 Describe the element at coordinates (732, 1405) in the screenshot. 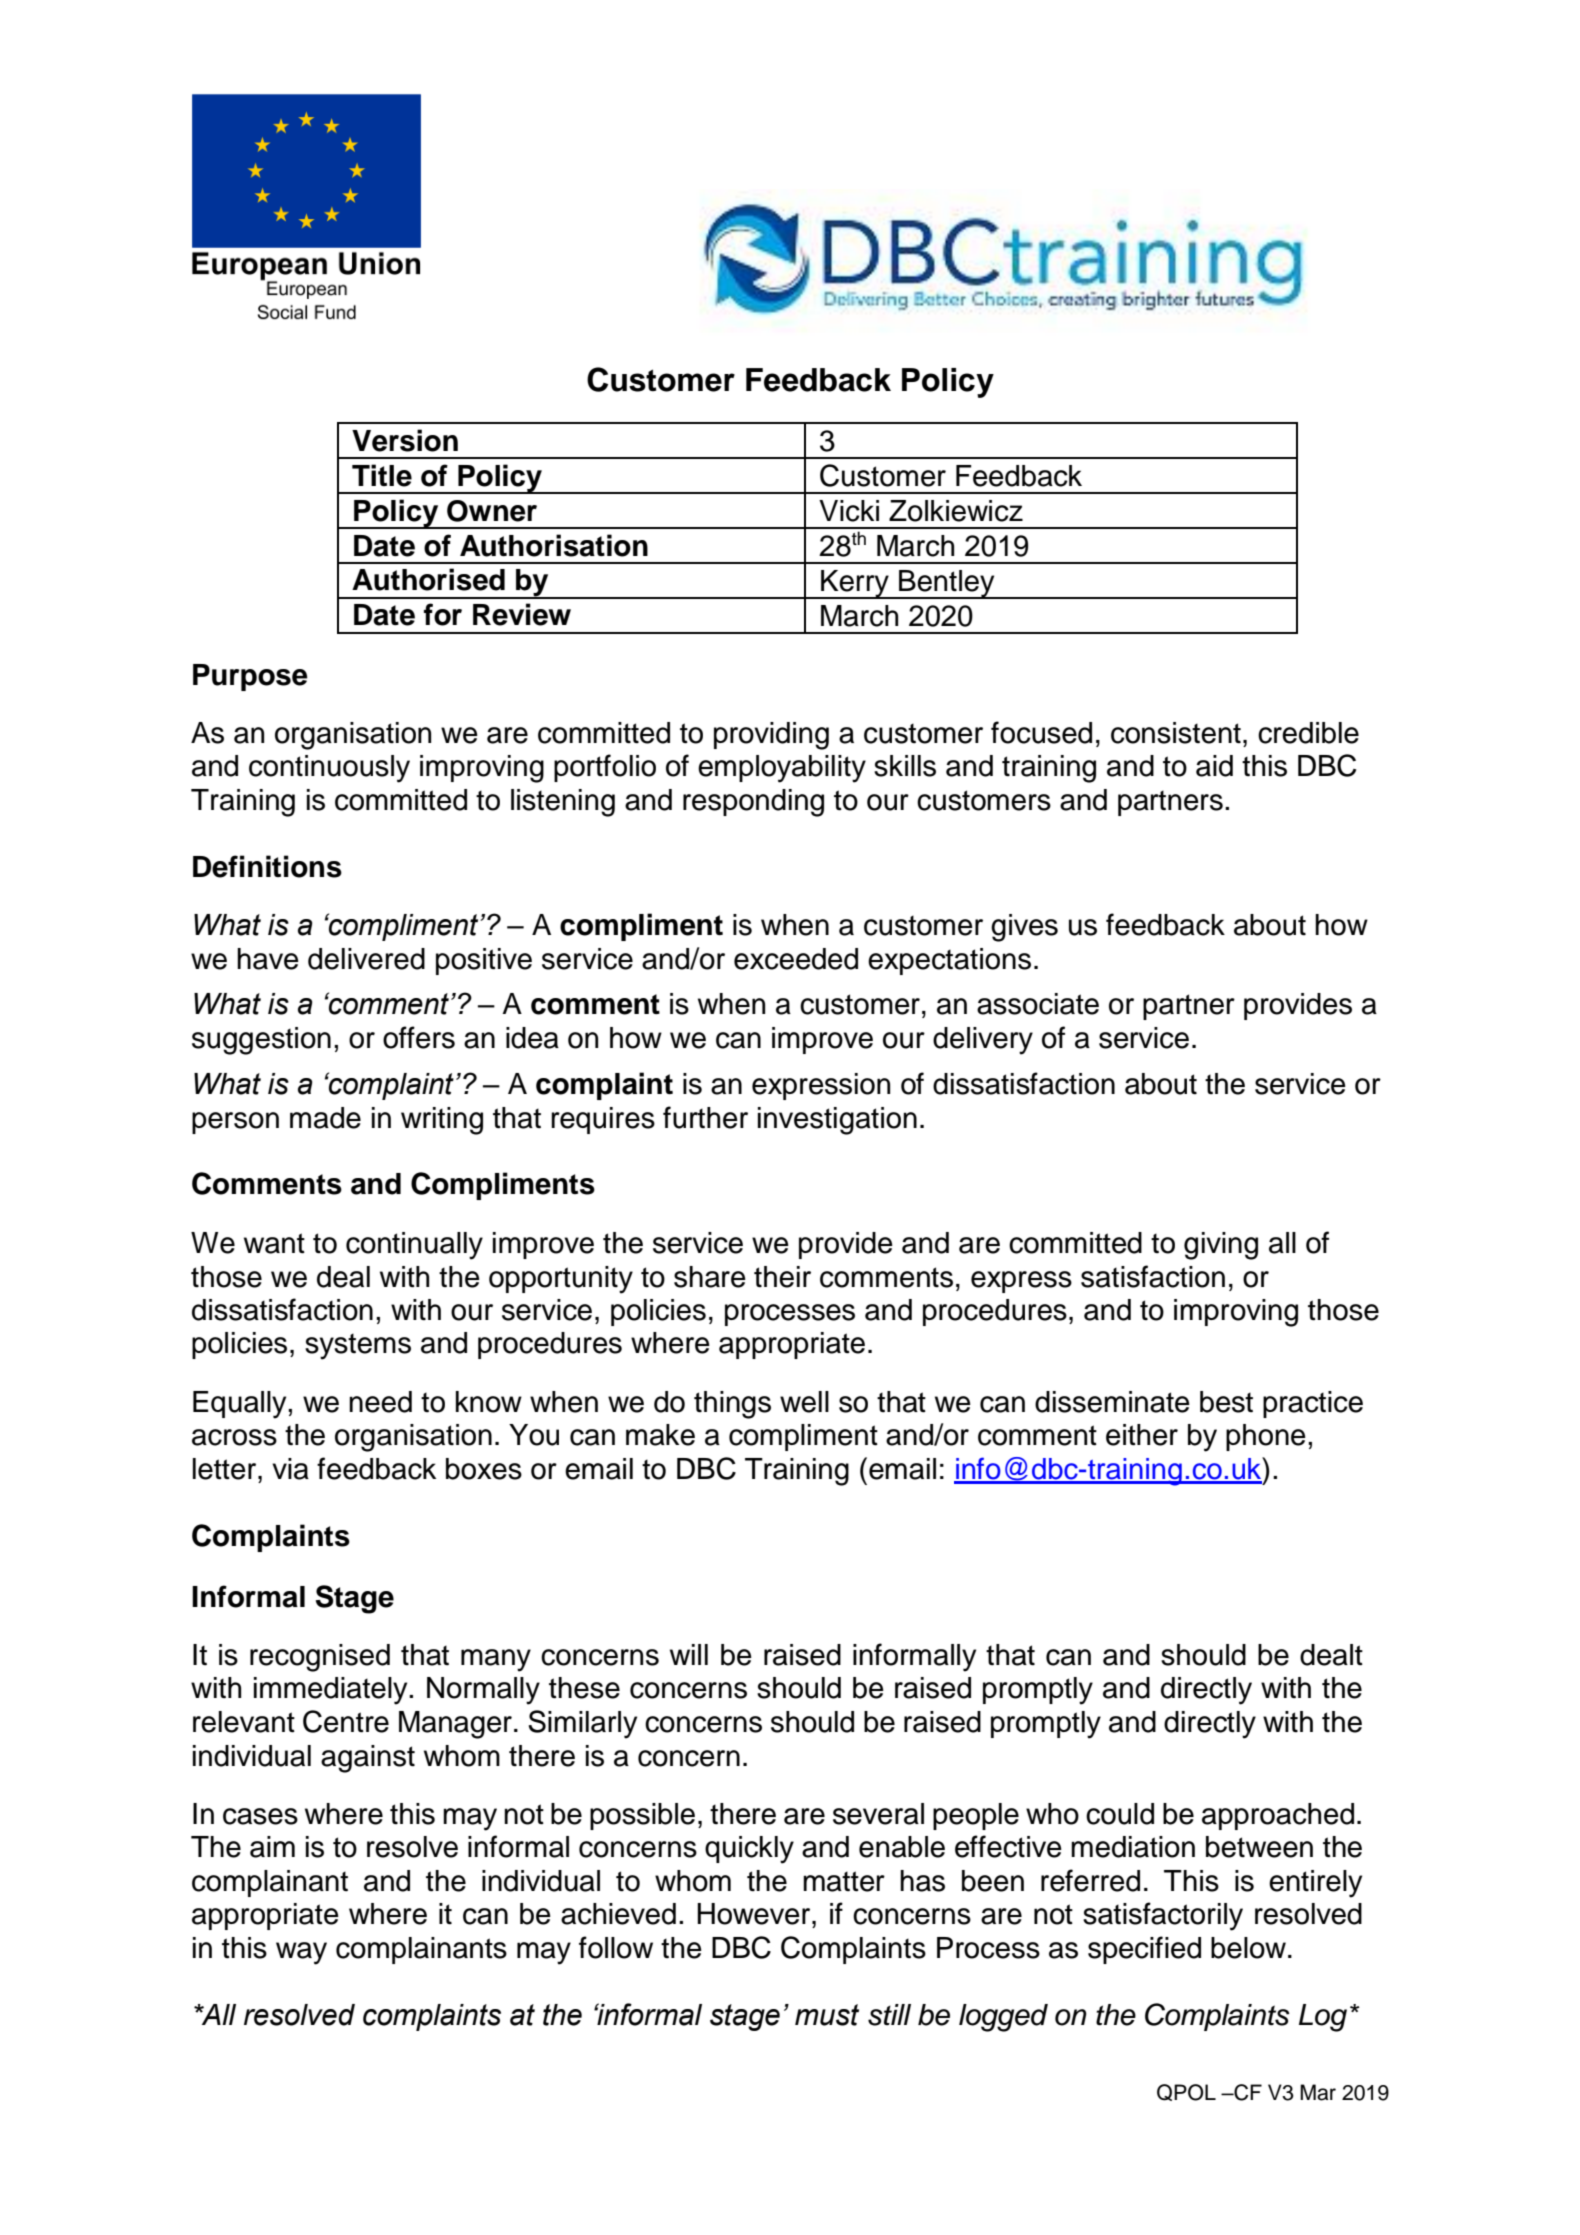

I see `things` at that location.
